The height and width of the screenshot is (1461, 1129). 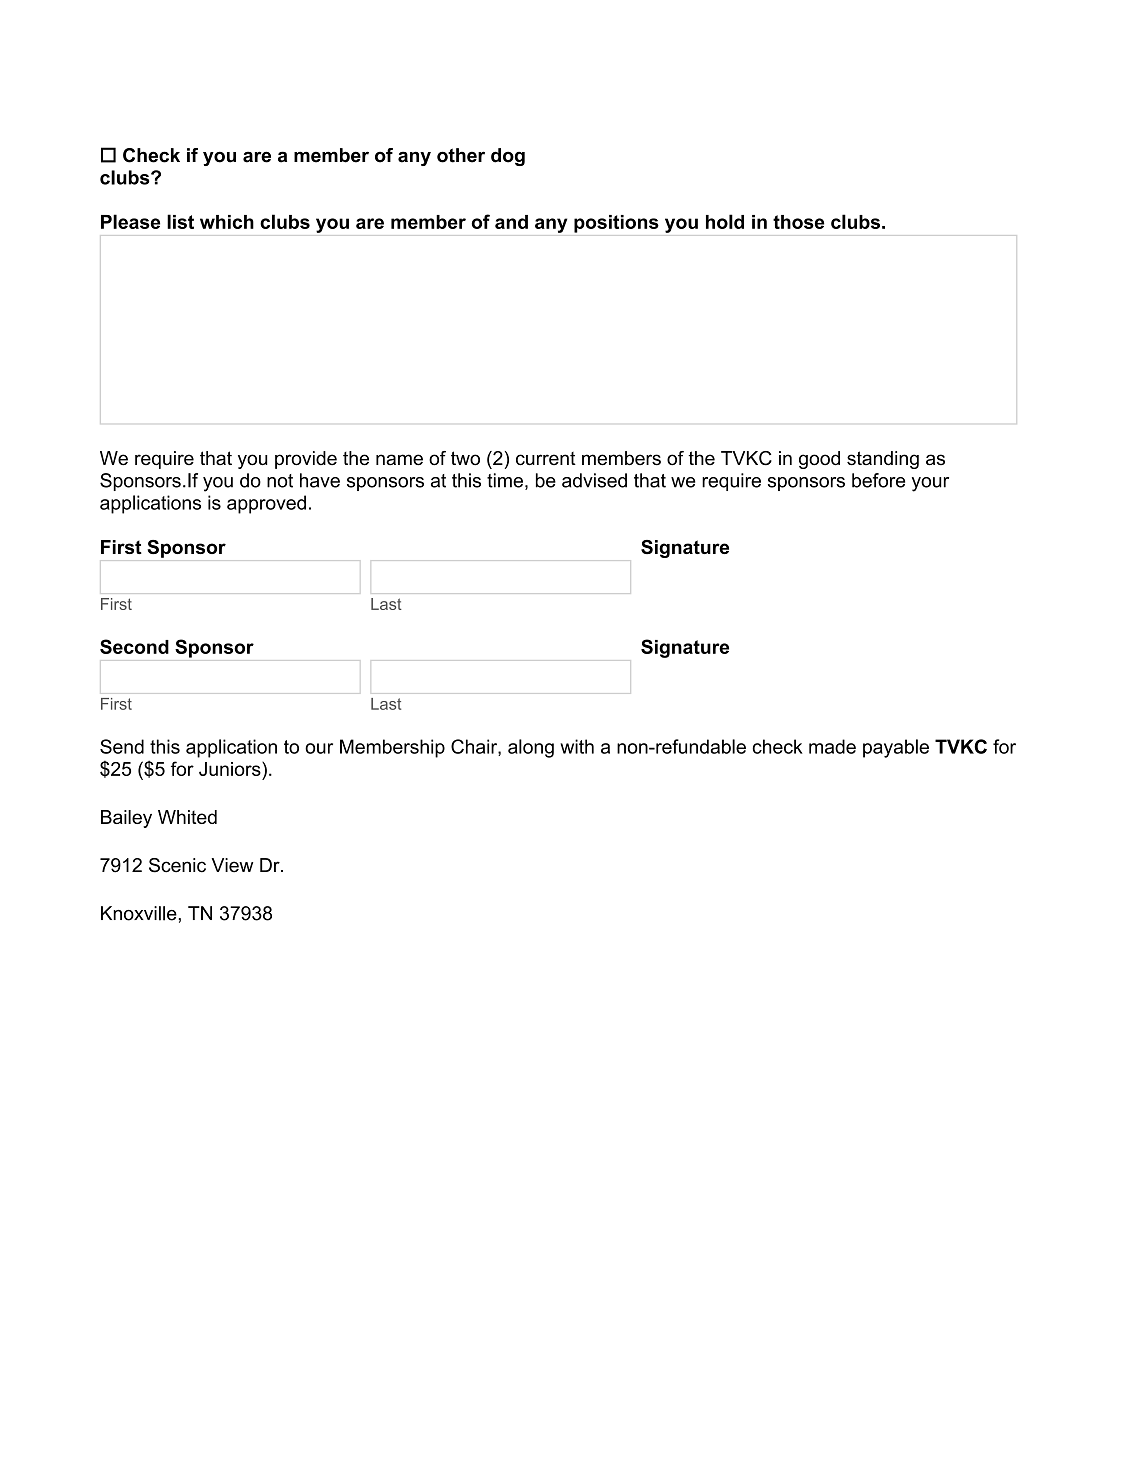 I want to click on before, so click(x=878, y=480).
